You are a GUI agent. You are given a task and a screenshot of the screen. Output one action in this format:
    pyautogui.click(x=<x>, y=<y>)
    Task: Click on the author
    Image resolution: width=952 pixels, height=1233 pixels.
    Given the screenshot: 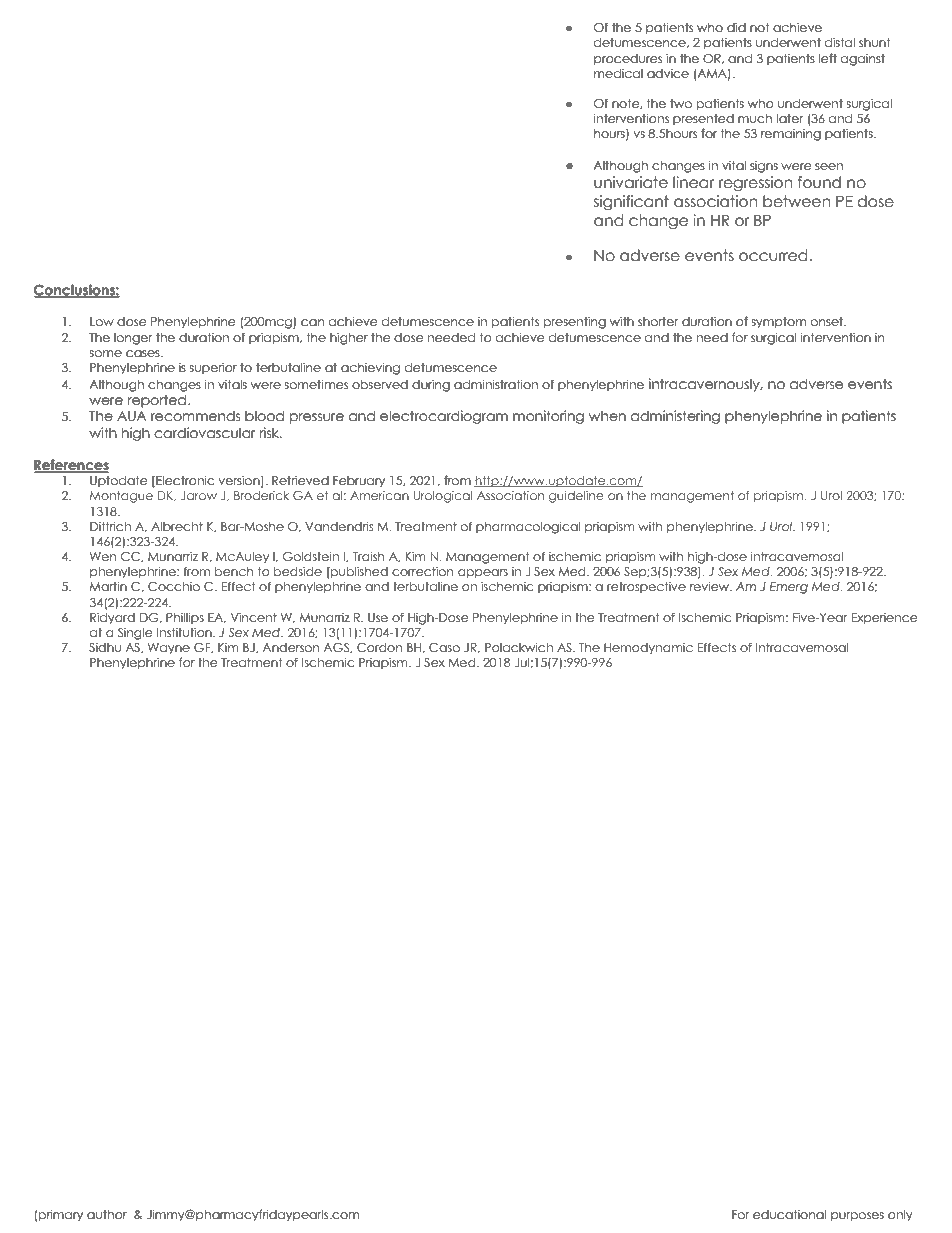 What is the action you would take?
    pyautogui.click(x=107, y=1214)
